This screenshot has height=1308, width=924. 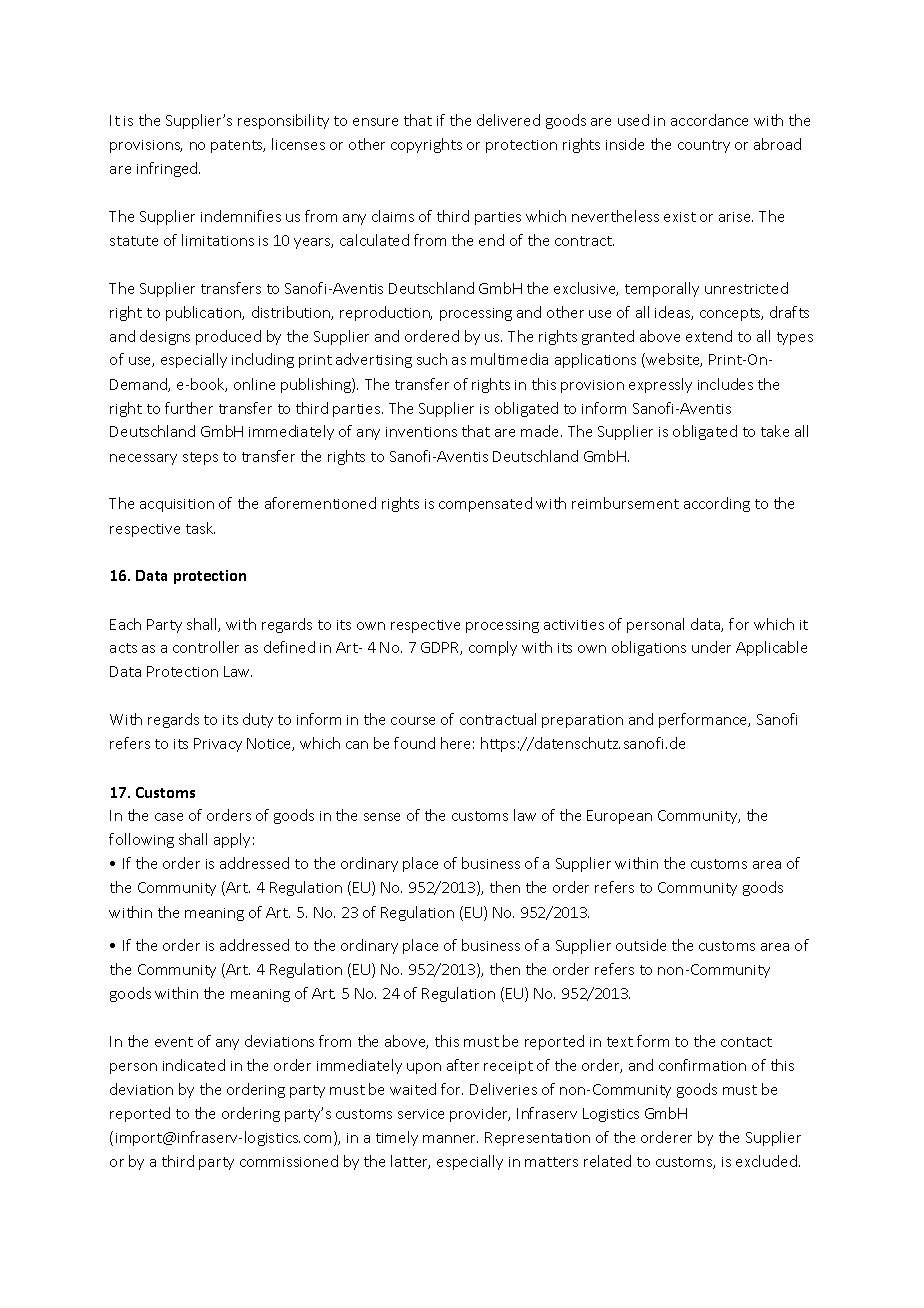 I want to click on indicated, so click(x=194, y=1065).
